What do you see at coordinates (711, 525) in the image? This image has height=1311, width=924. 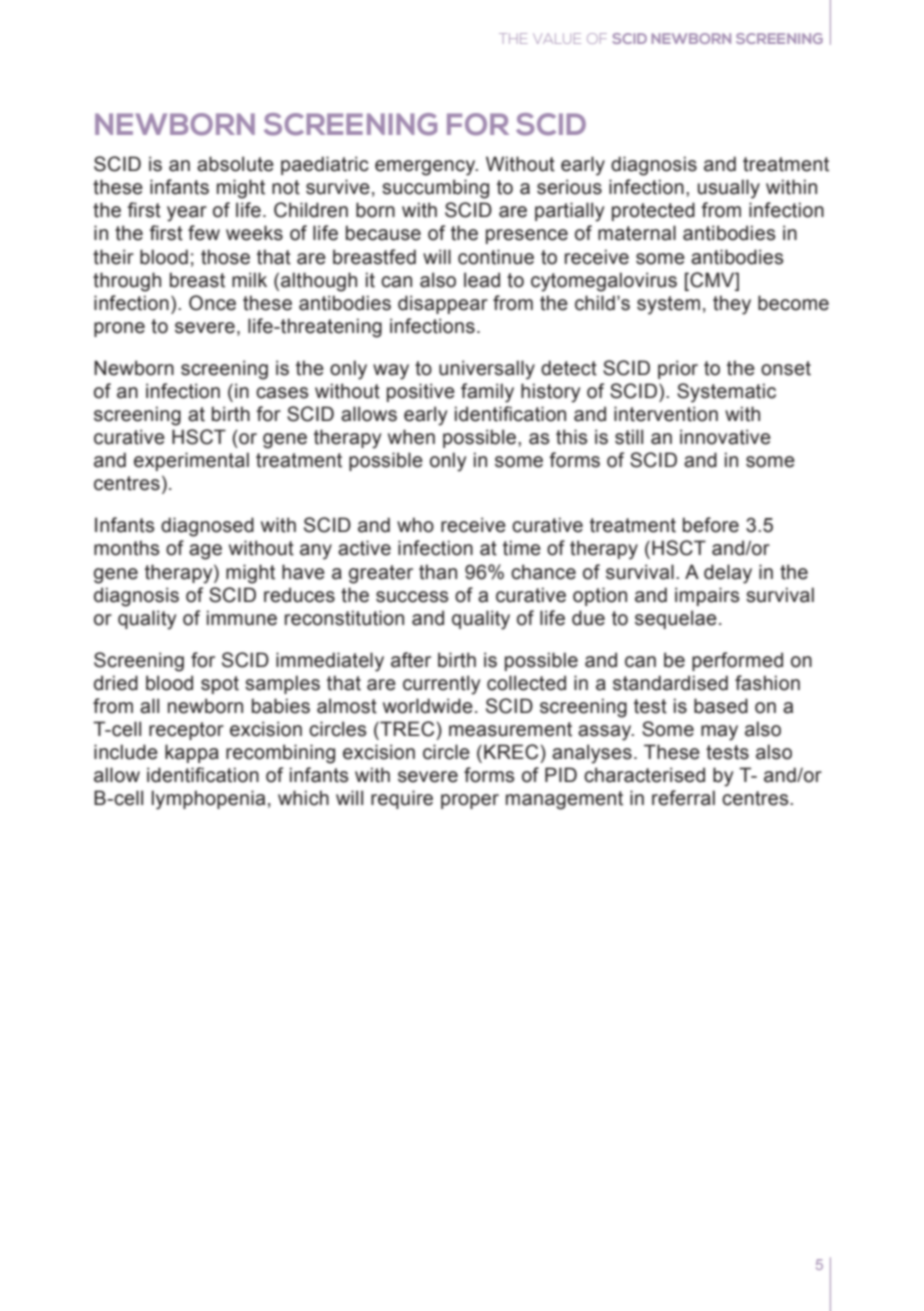 I see `before` at bounding box center [711, 525].
